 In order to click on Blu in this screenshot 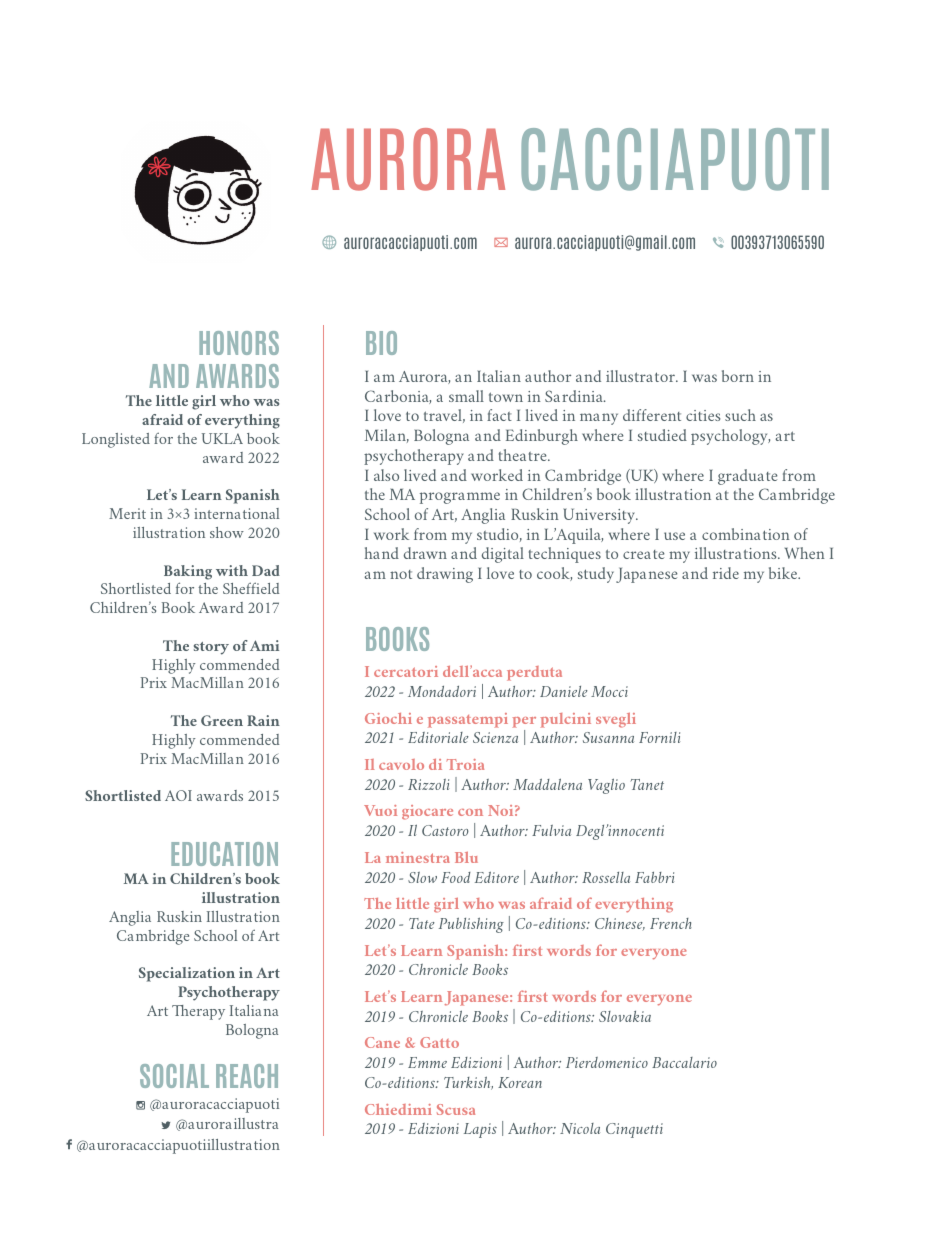, I will do `click(466, 857)`.
